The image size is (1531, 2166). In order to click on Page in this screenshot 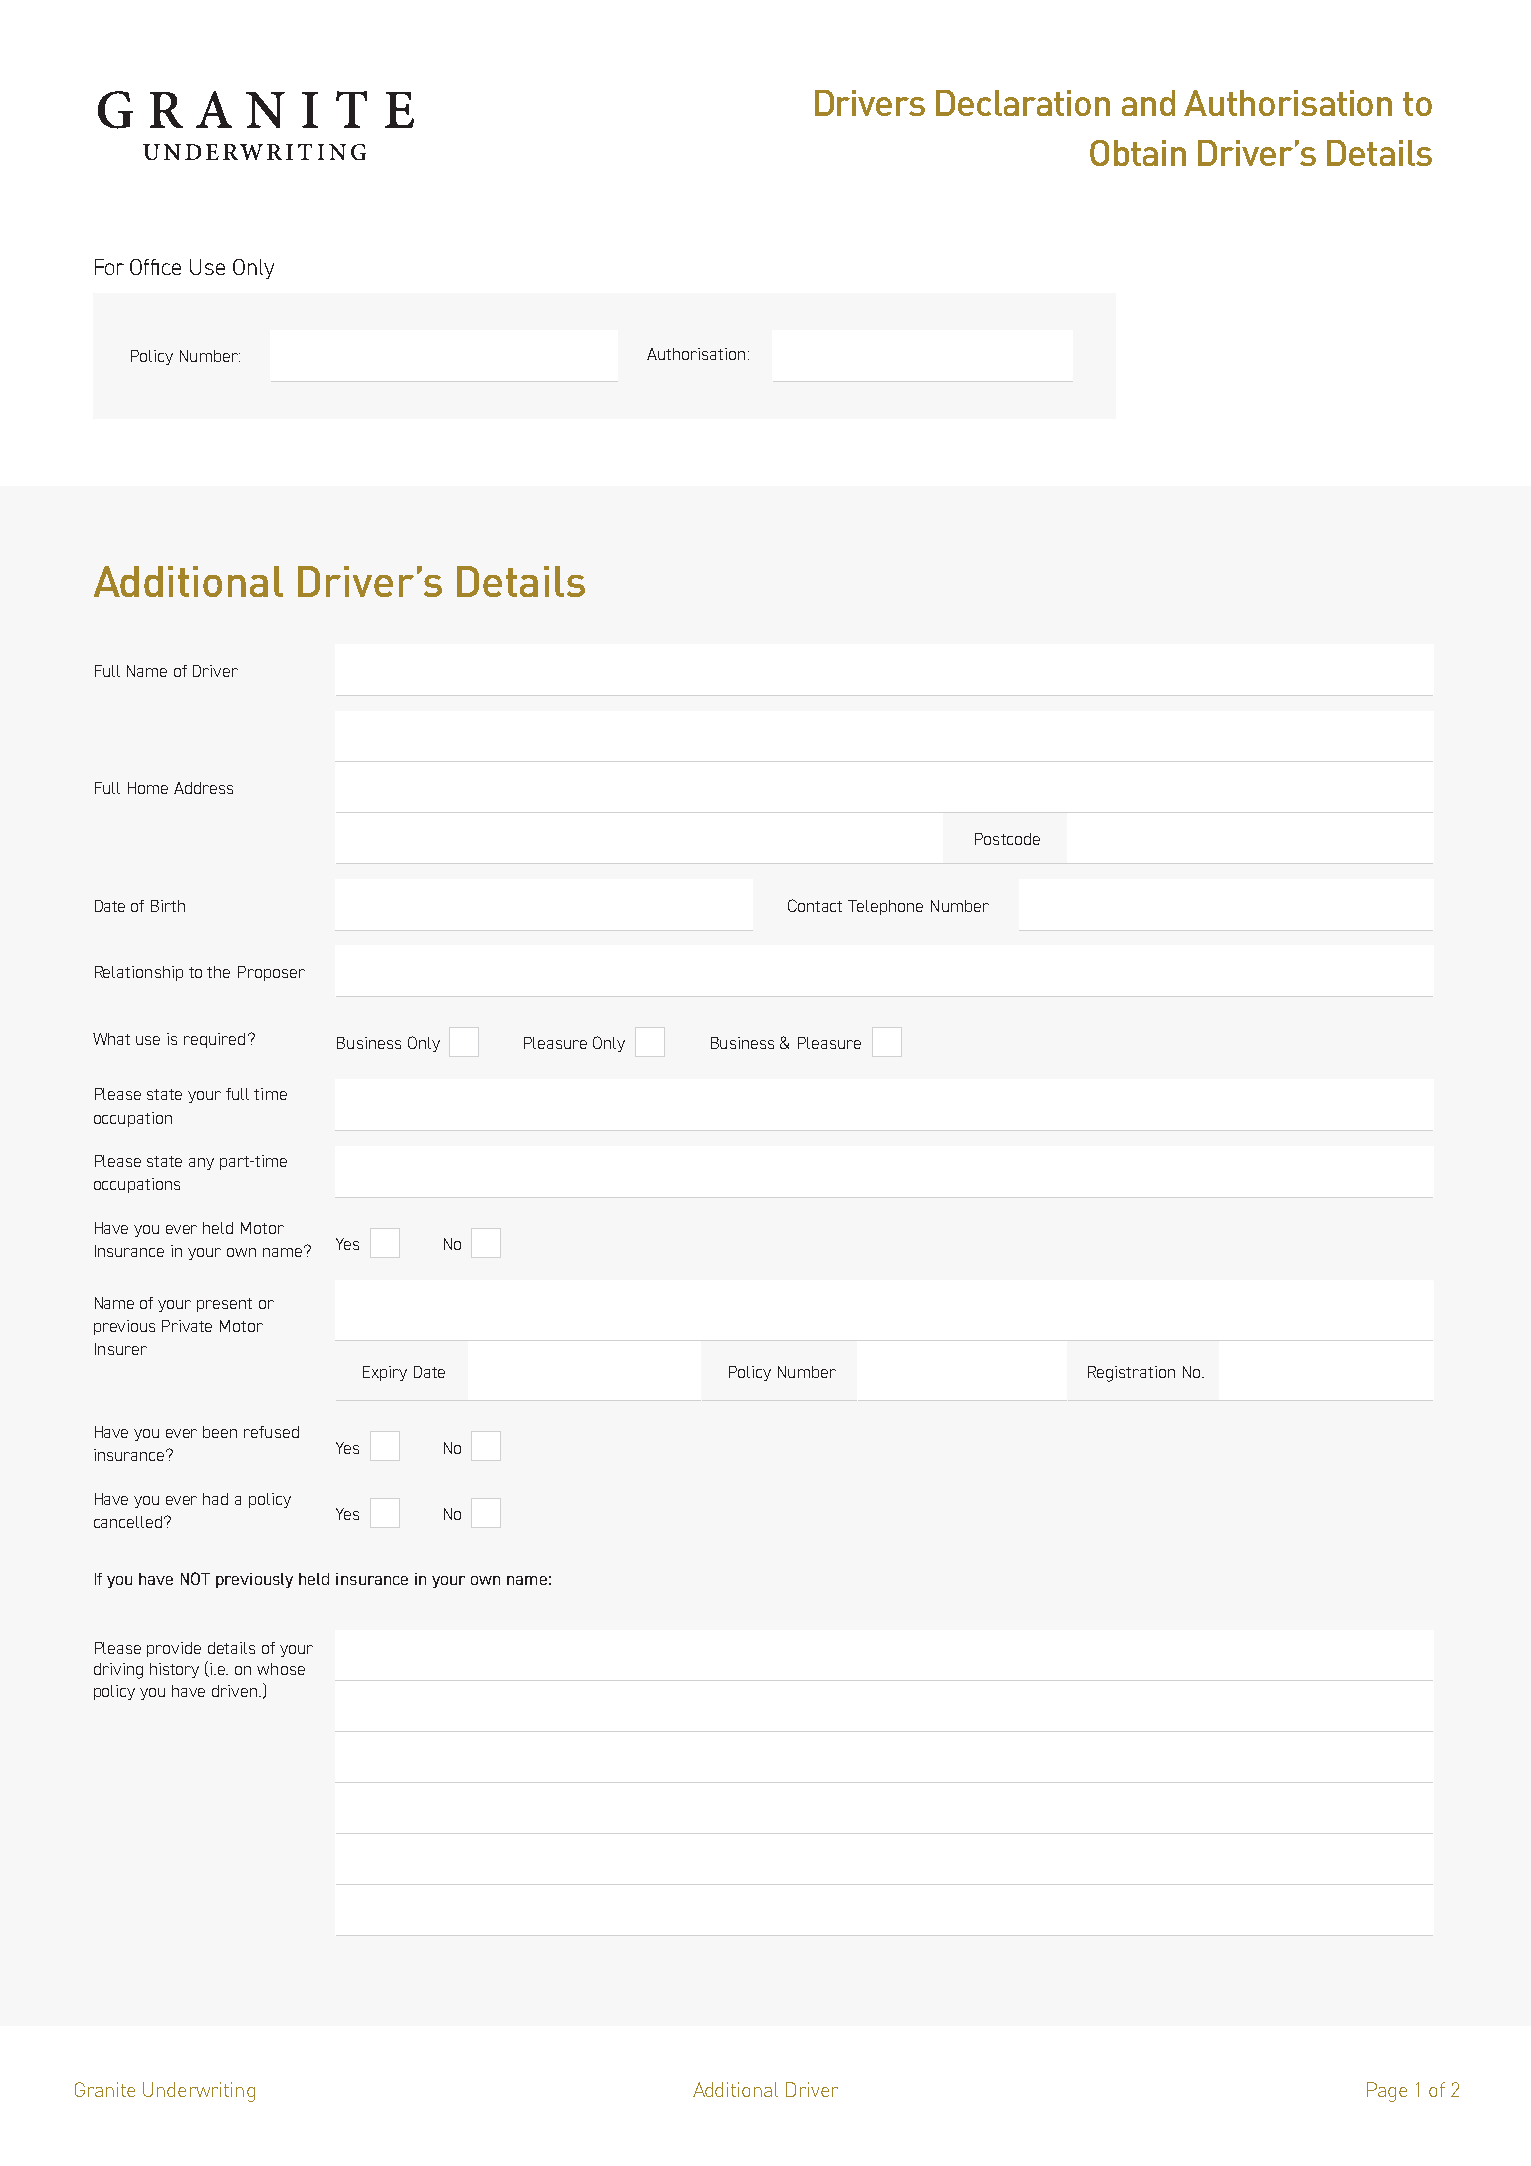, I will do `click(1387, 2092)`.
